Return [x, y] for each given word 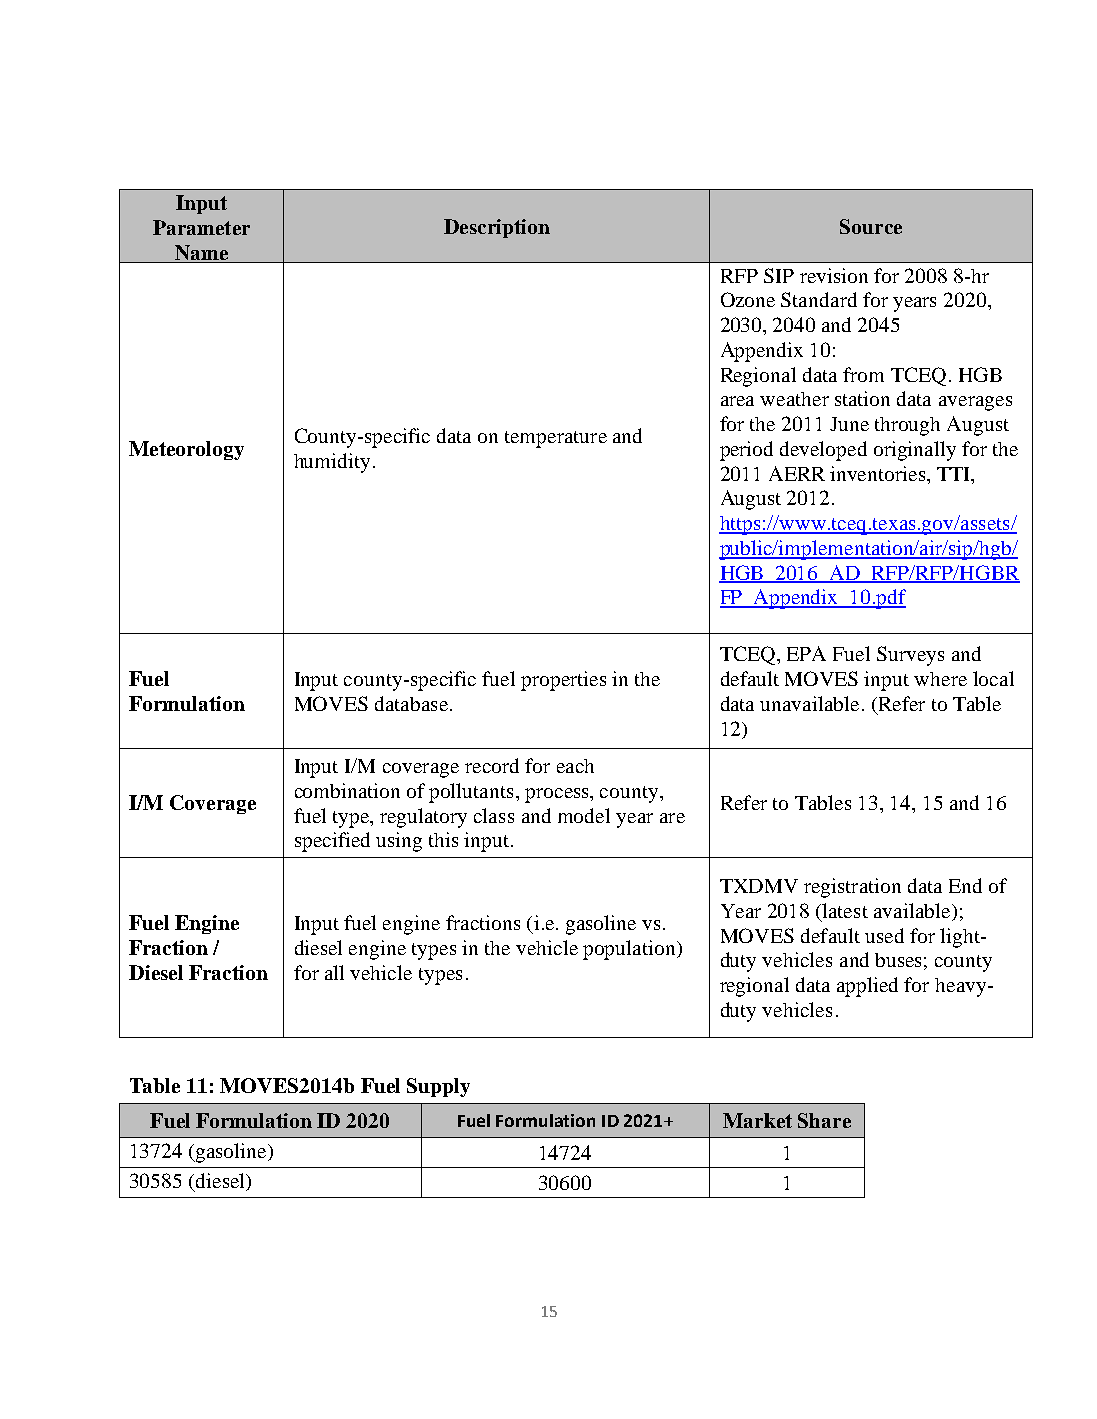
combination [347, 790]
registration [852, 888]
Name [202, 254]
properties [563, 681]
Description [497, 228]
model [584, 815]
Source [871, 226]
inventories [879, 473]
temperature [556, 439]
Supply [438, 1087]
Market [757, 1120]
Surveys [910, 656]
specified [332, 842]
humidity [332, 463]
